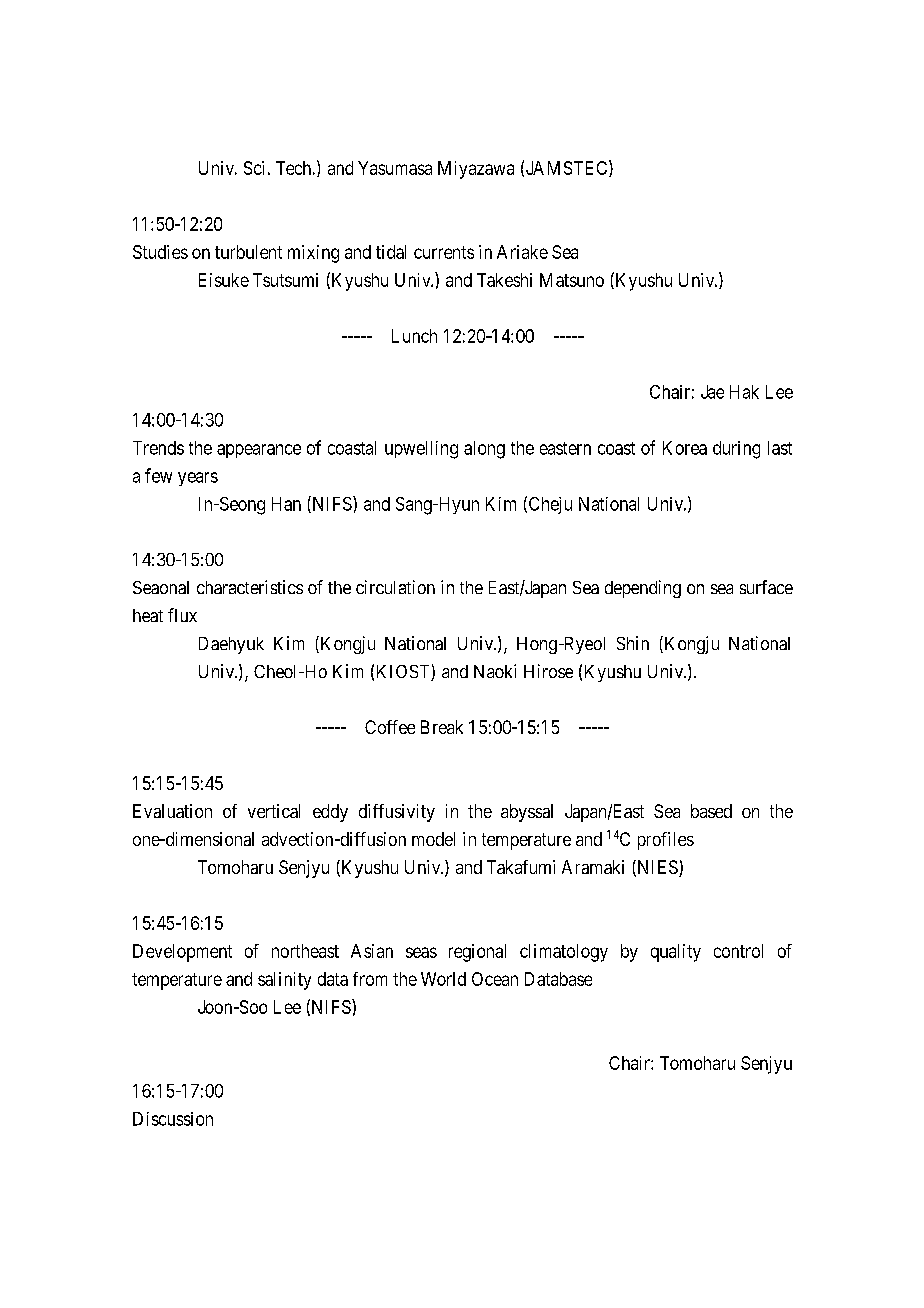 The width and height of the screenshot is (924, 1308). I want to click on along, so click(484, 450).
